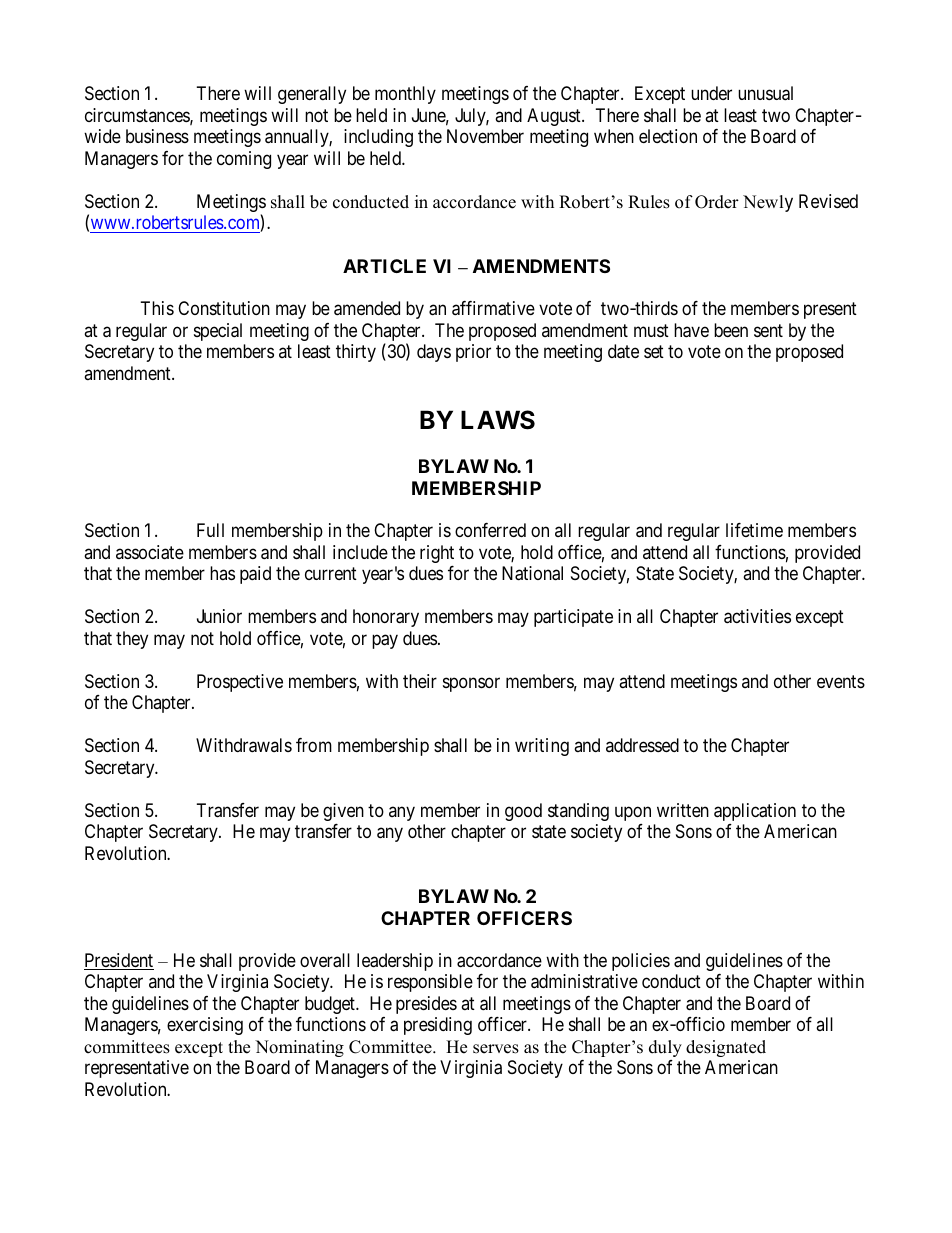  What do you see at coordinates (471, 684) in the screenshot?
I see `sponsor` at bounding box center [471, 684].
